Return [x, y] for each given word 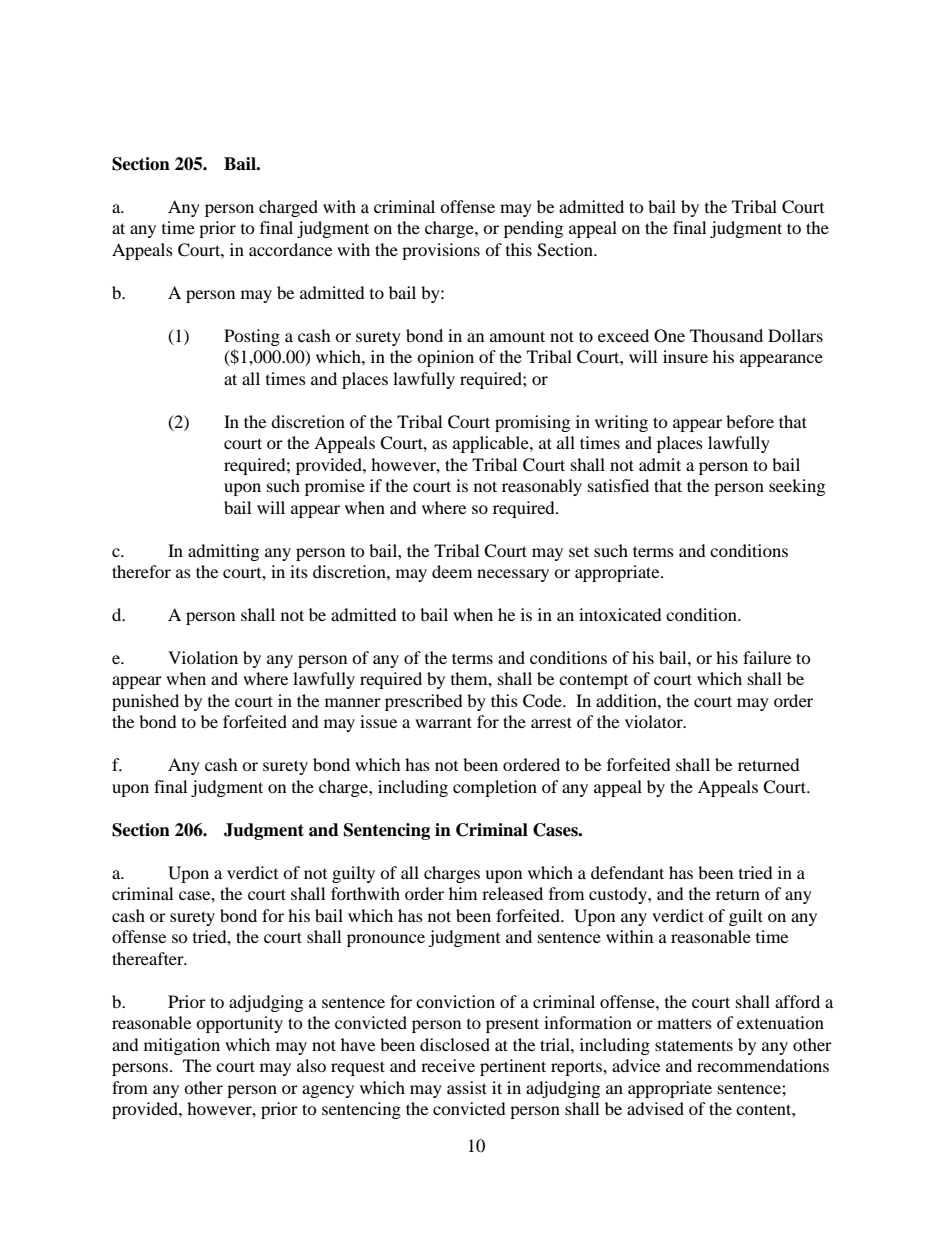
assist [467, 1087]
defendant [627, 872]
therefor [141, 571]
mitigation [182, 1046]
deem [452, 571]
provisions [441, 251]
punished [145, 702]
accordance [290, 249]
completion [495, 788]
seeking [797, 487]
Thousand [726, 335]
